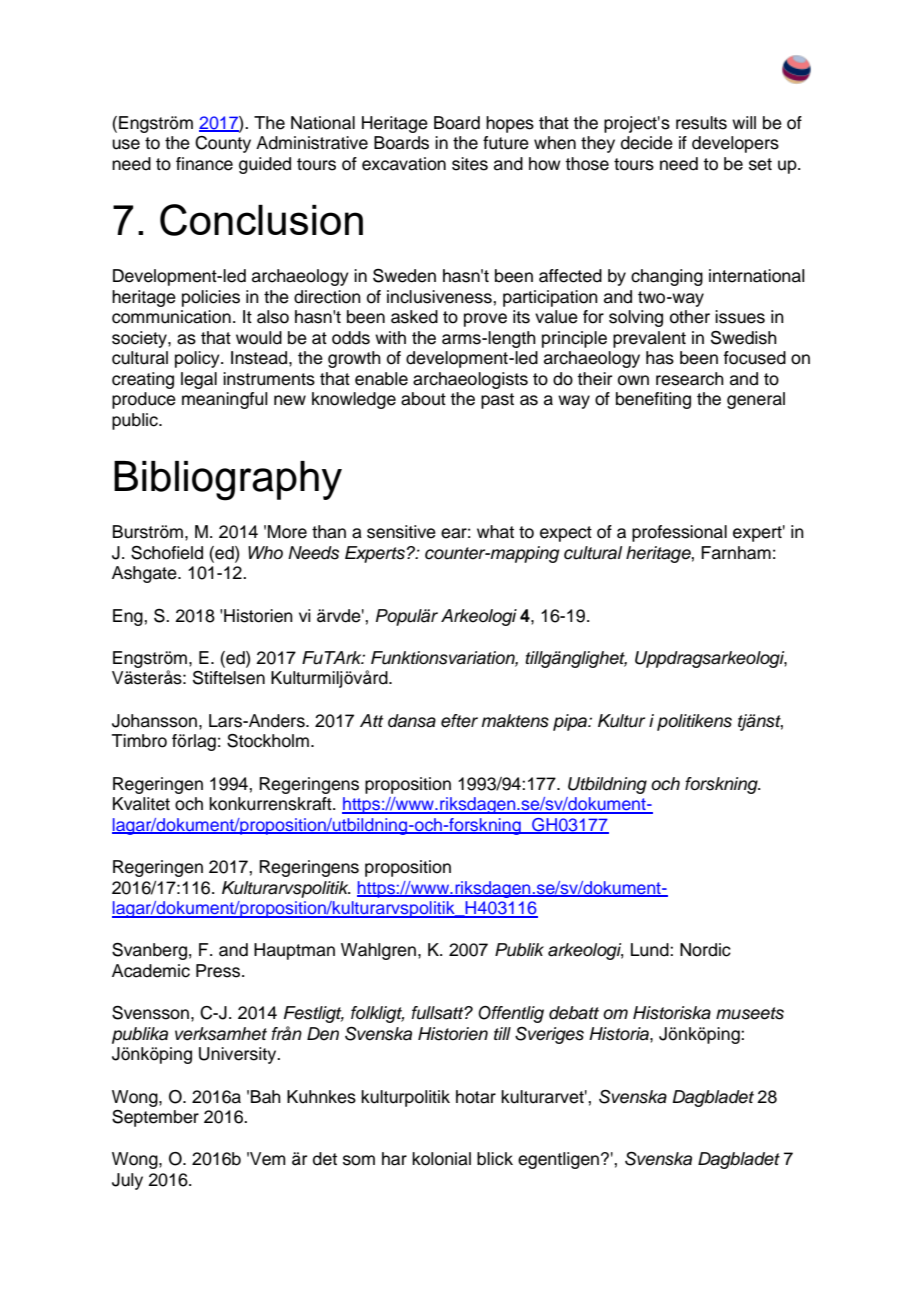 The image size is (924, 1308). I want to click on September, so click(155, 1118).
